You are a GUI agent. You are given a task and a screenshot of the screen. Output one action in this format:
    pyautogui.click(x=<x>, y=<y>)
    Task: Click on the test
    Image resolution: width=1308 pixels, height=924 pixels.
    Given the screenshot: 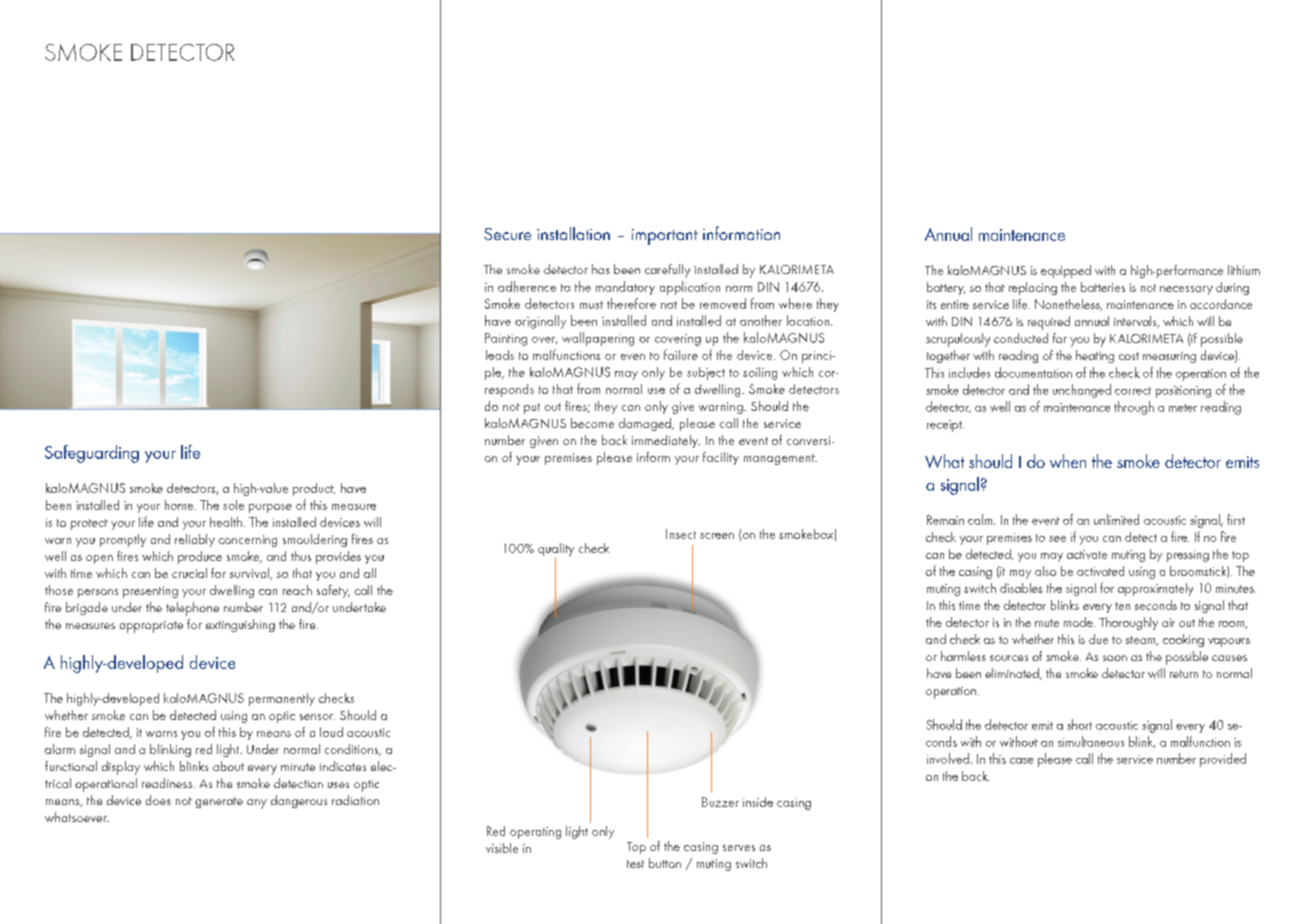 What is the action you would take?
    pyautogui.click(x=635, y=864)
